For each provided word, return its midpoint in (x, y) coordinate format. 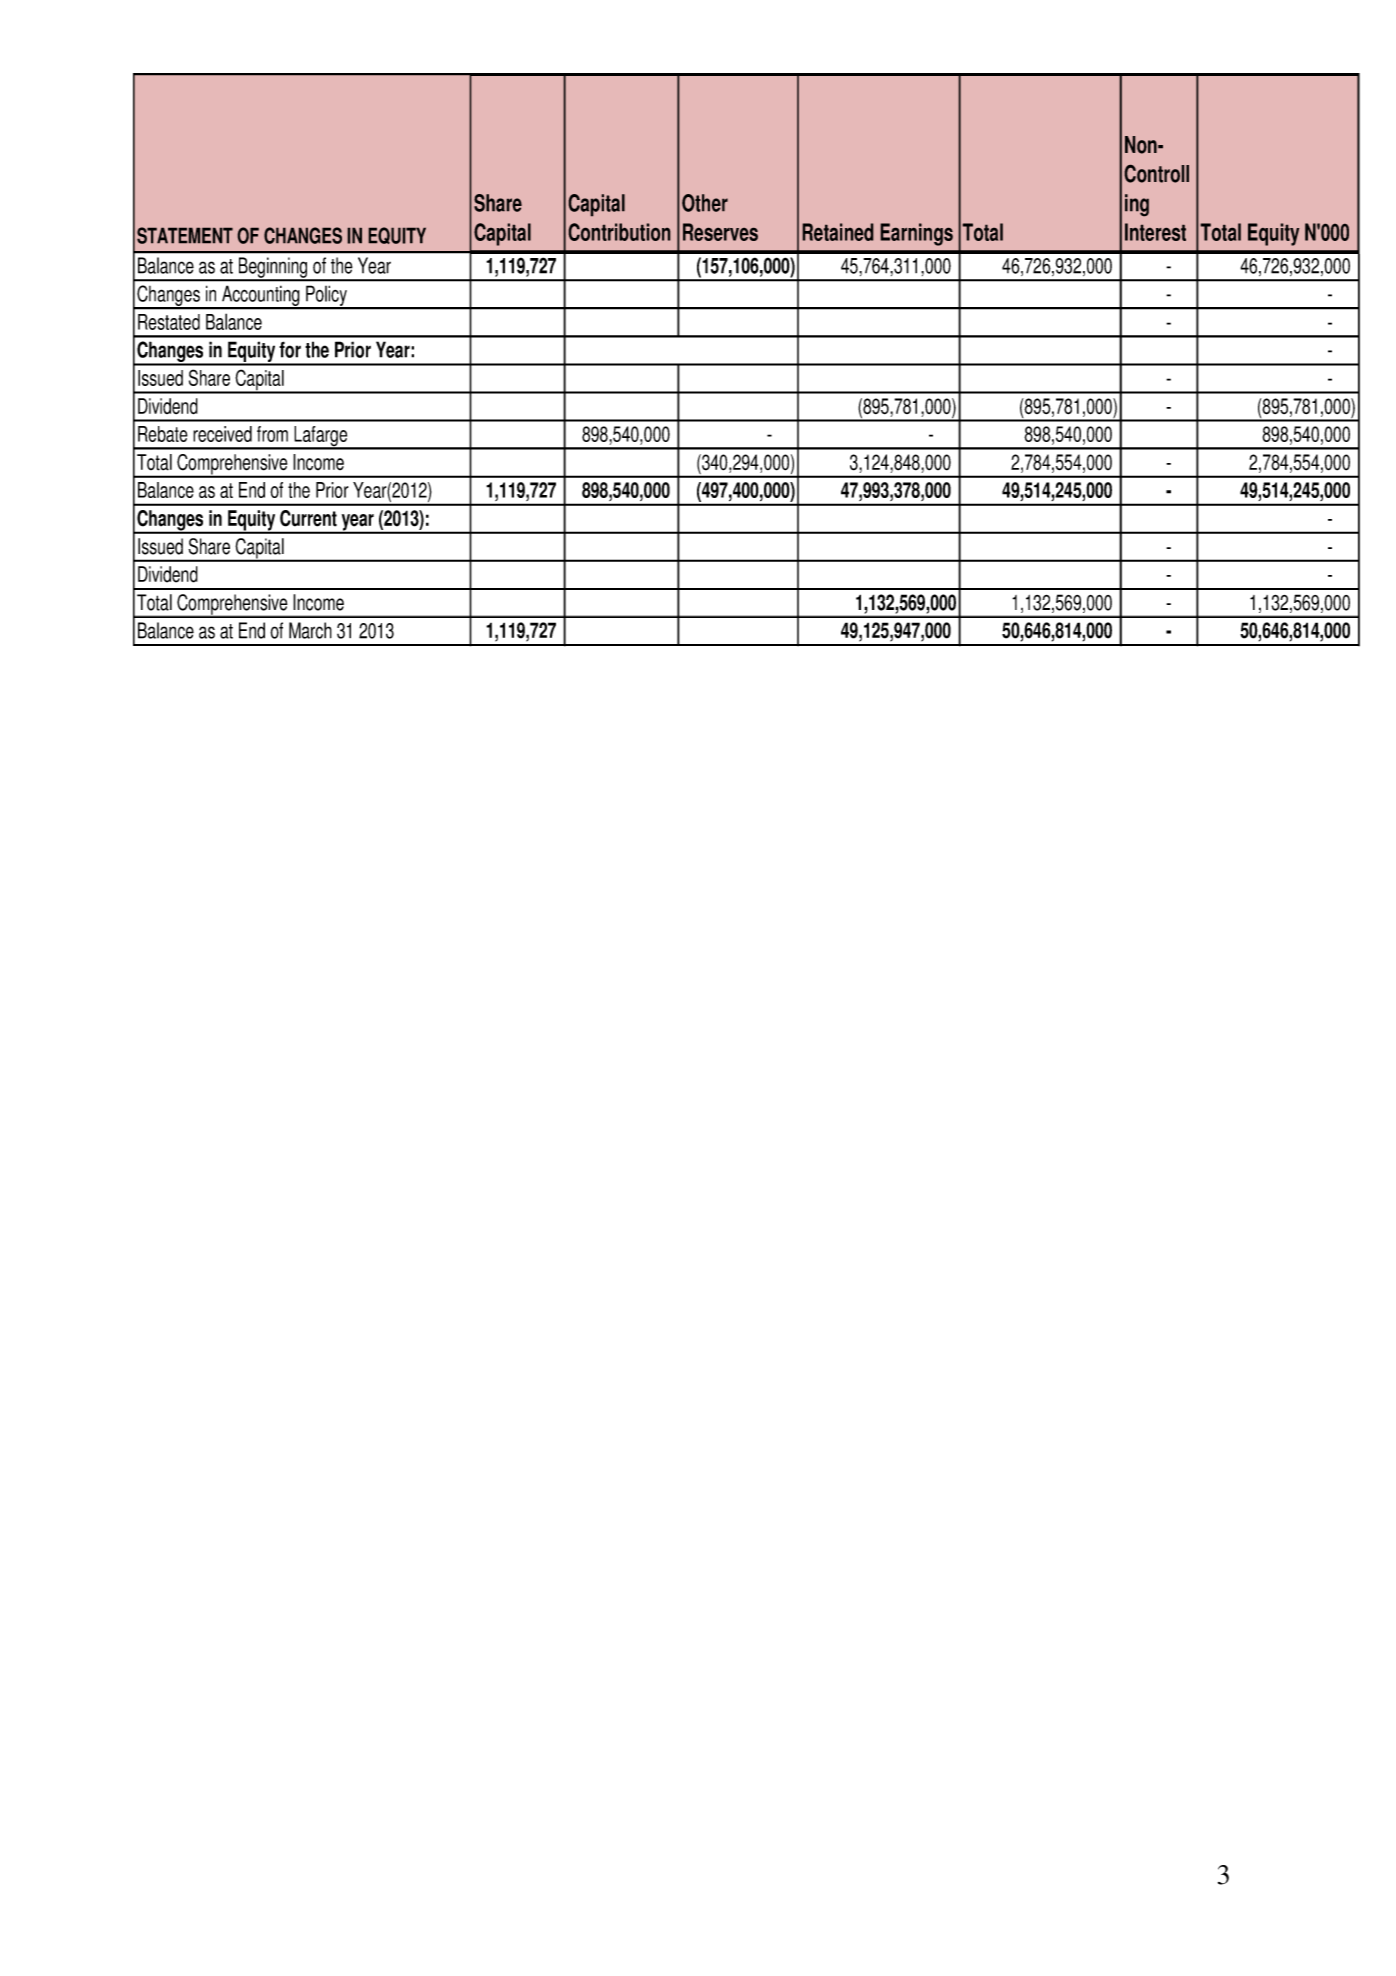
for (290, 349)
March (310, 630)
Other (705, 203)
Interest (1155, 232)
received (222, 434)
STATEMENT (185, 235)
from (272, 434)
